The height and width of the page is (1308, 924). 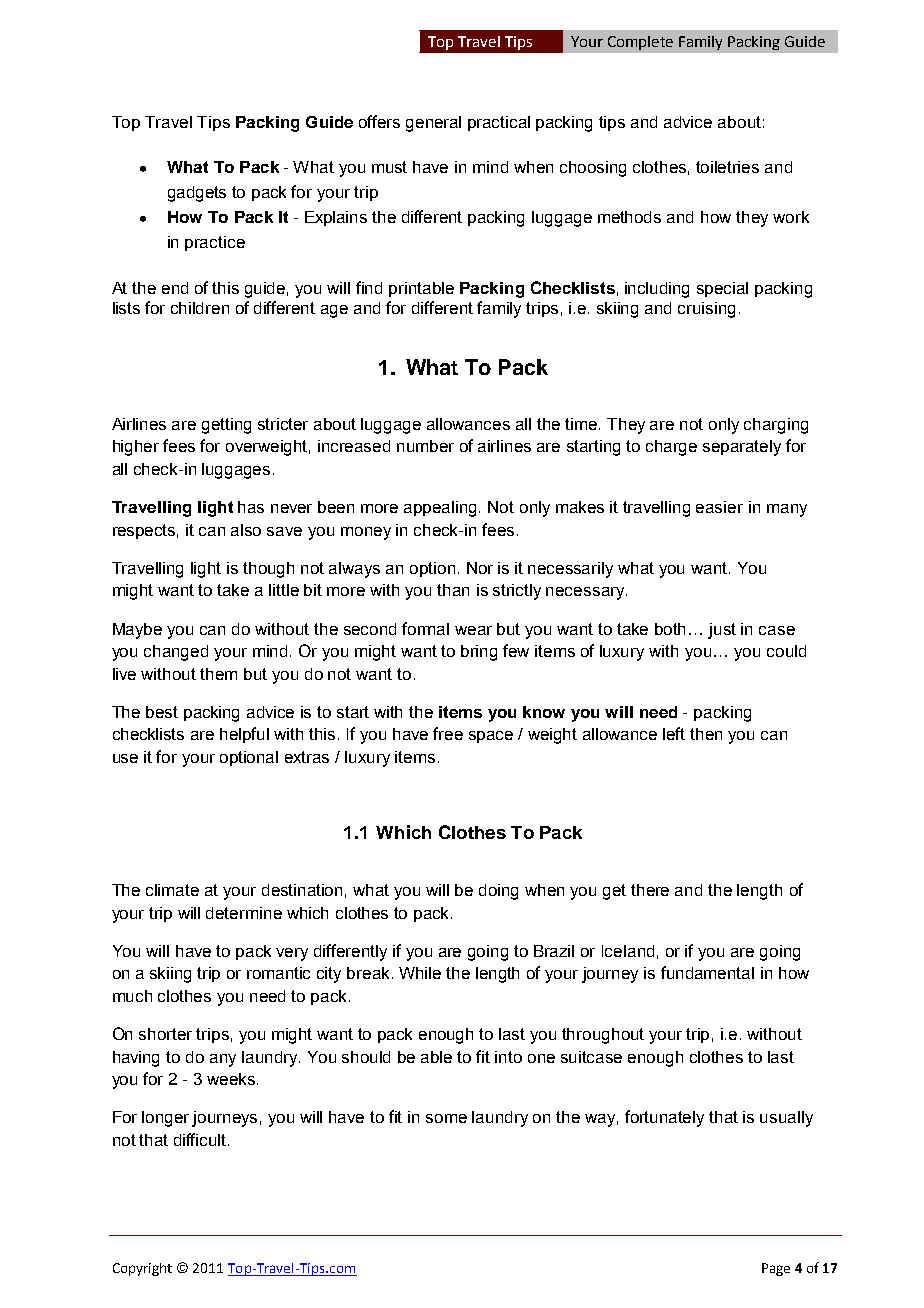 I want to click on bring, so click(x=479, y=653).
